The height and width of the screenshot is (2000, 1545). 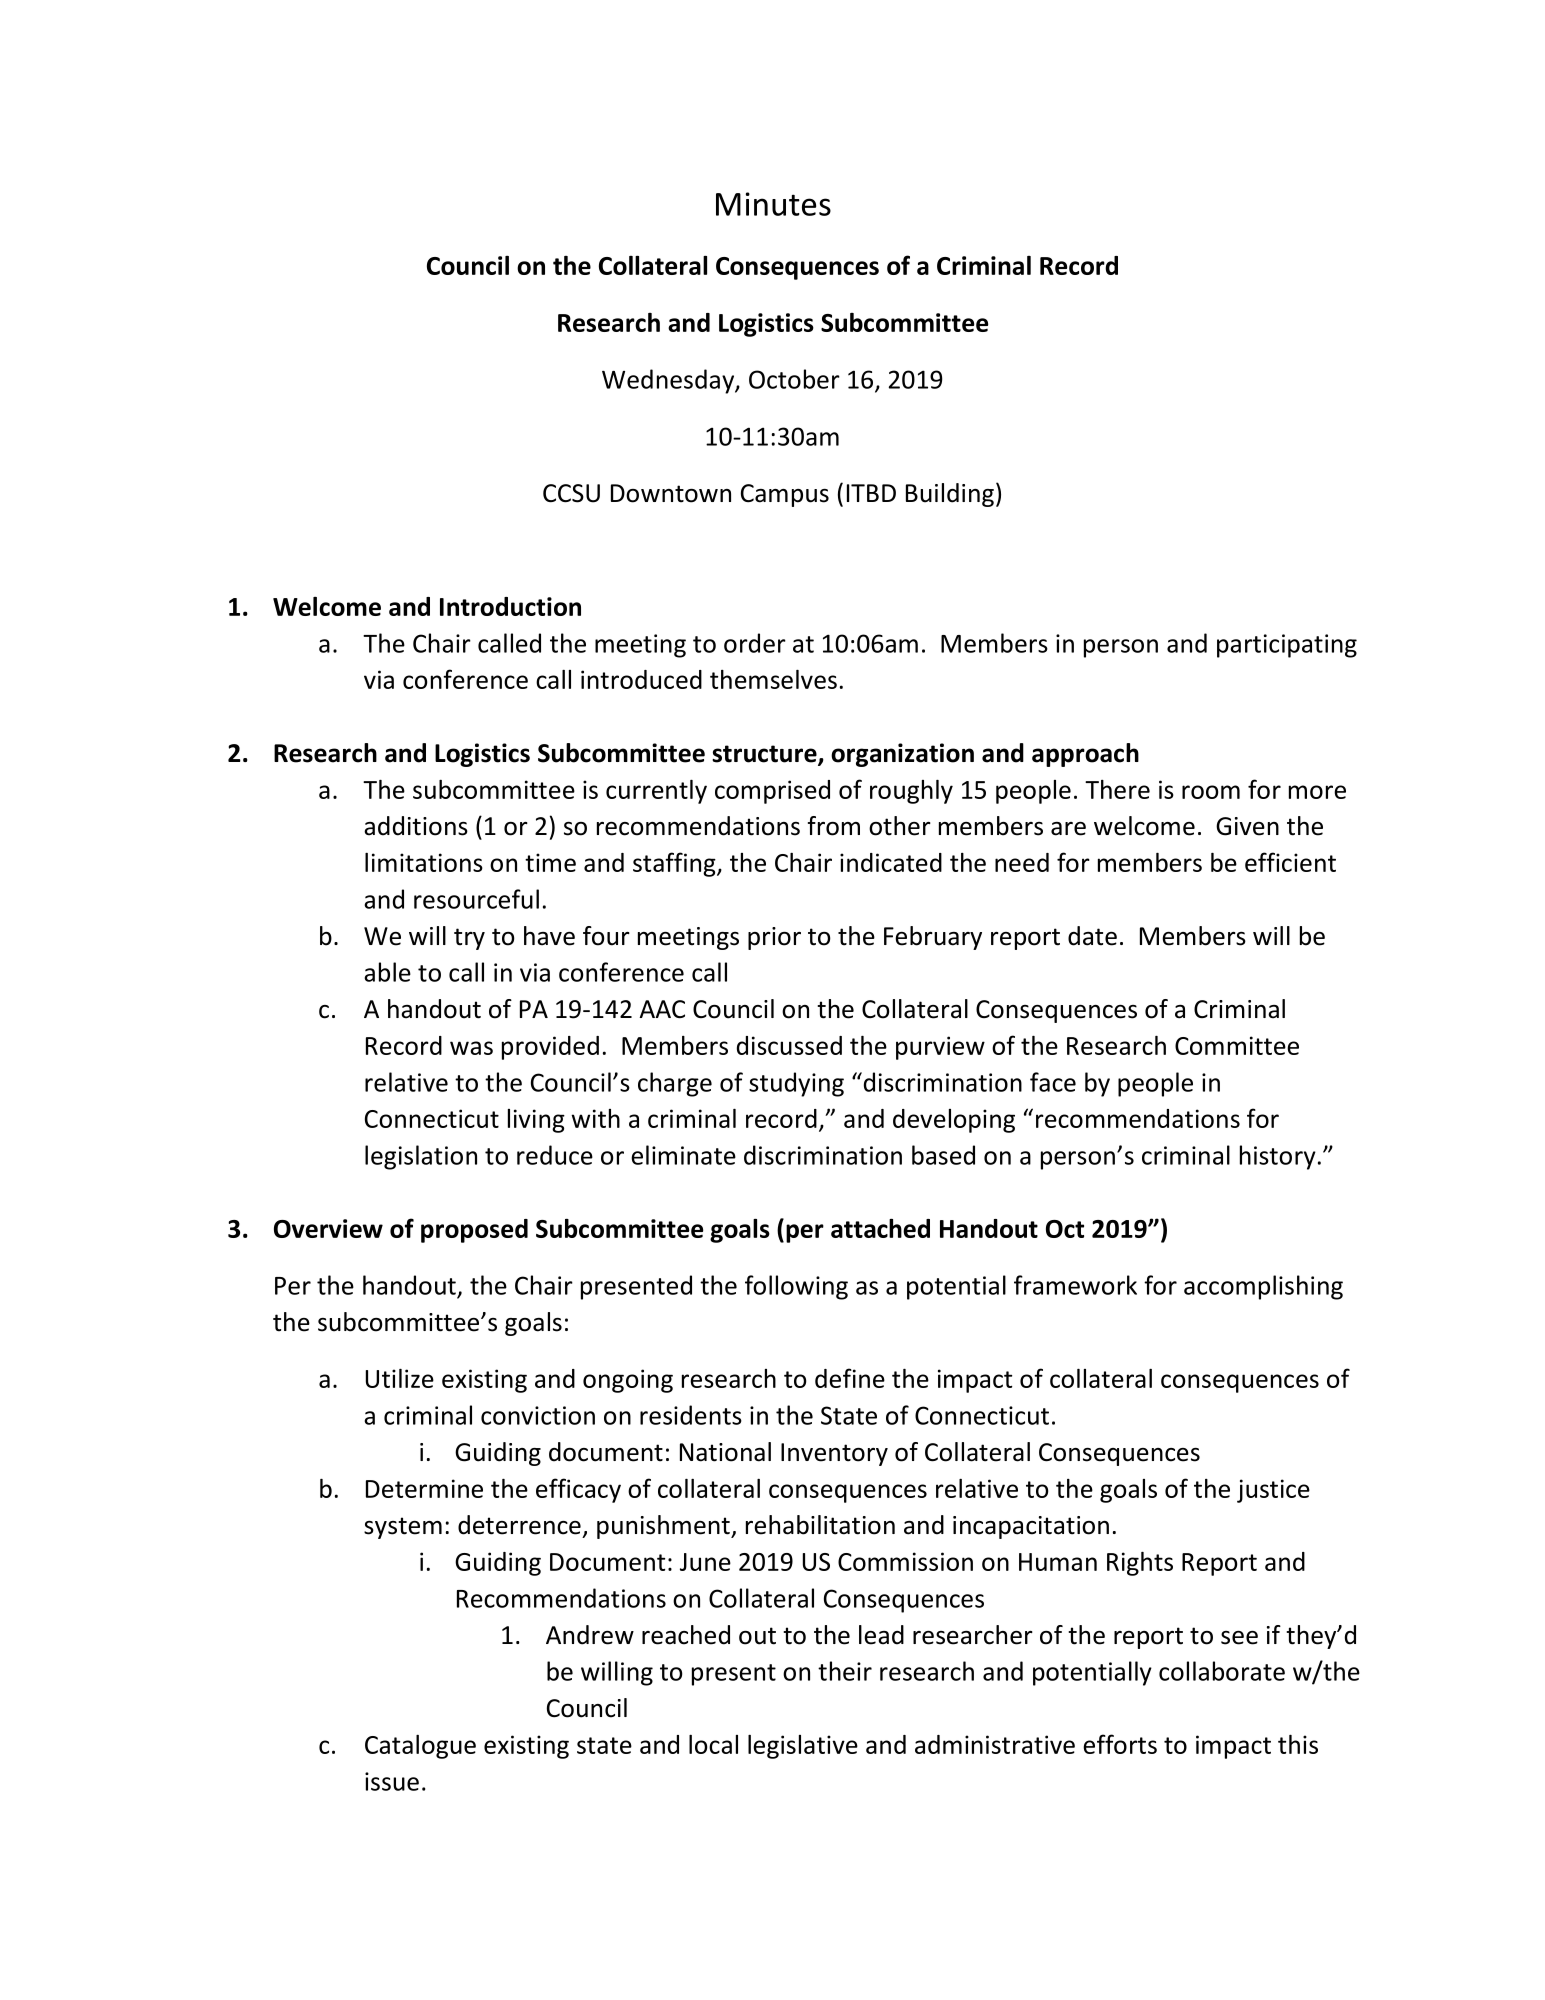 I want to click on date, so click(x=1092, y=936).
